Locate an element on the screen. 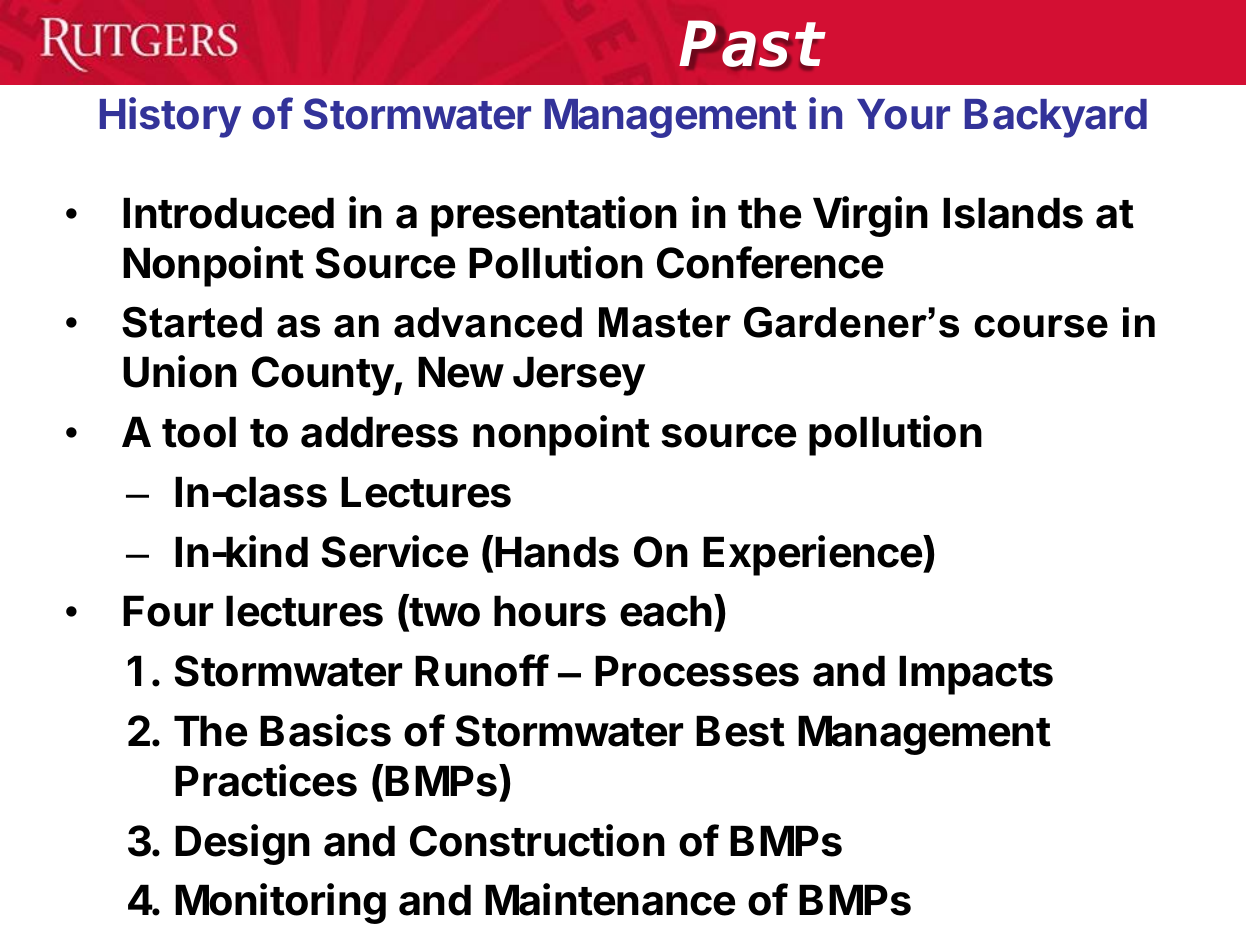 This screenshot has height=934, width=1246. Master is located at coordinates (665, 322).
